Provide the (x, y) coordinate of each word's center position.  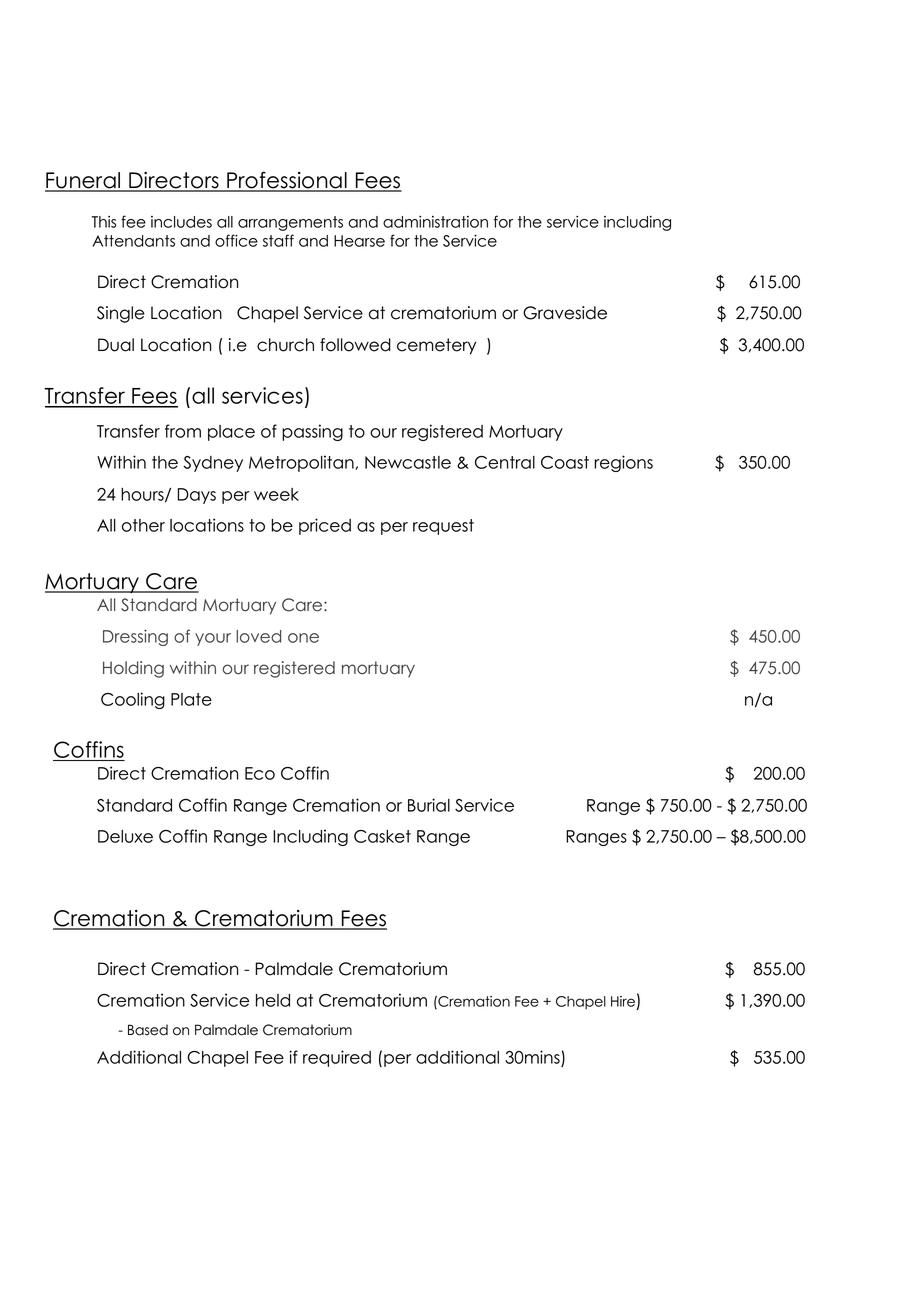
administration (435, 222)
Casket (382, 836)
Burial (429, 805)
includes (181, 222)
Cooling (133, 700)
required (337, 1058)
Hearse (359, 241)
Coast (565, 462)
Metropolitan (302, 463)
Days (197, 496)
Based (148, 1030)
